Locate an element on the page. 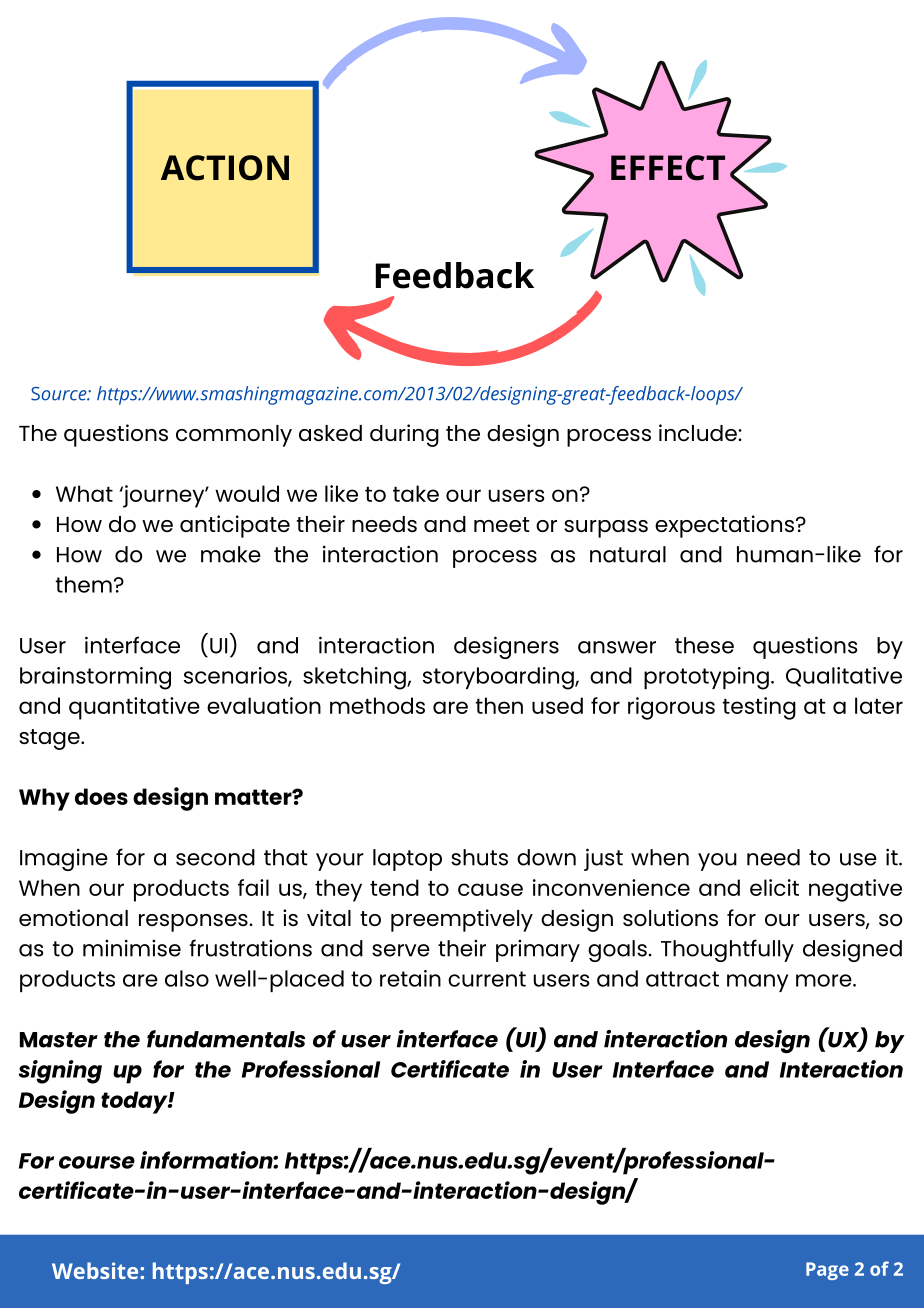  responses is located at coordinates (194, 923).
